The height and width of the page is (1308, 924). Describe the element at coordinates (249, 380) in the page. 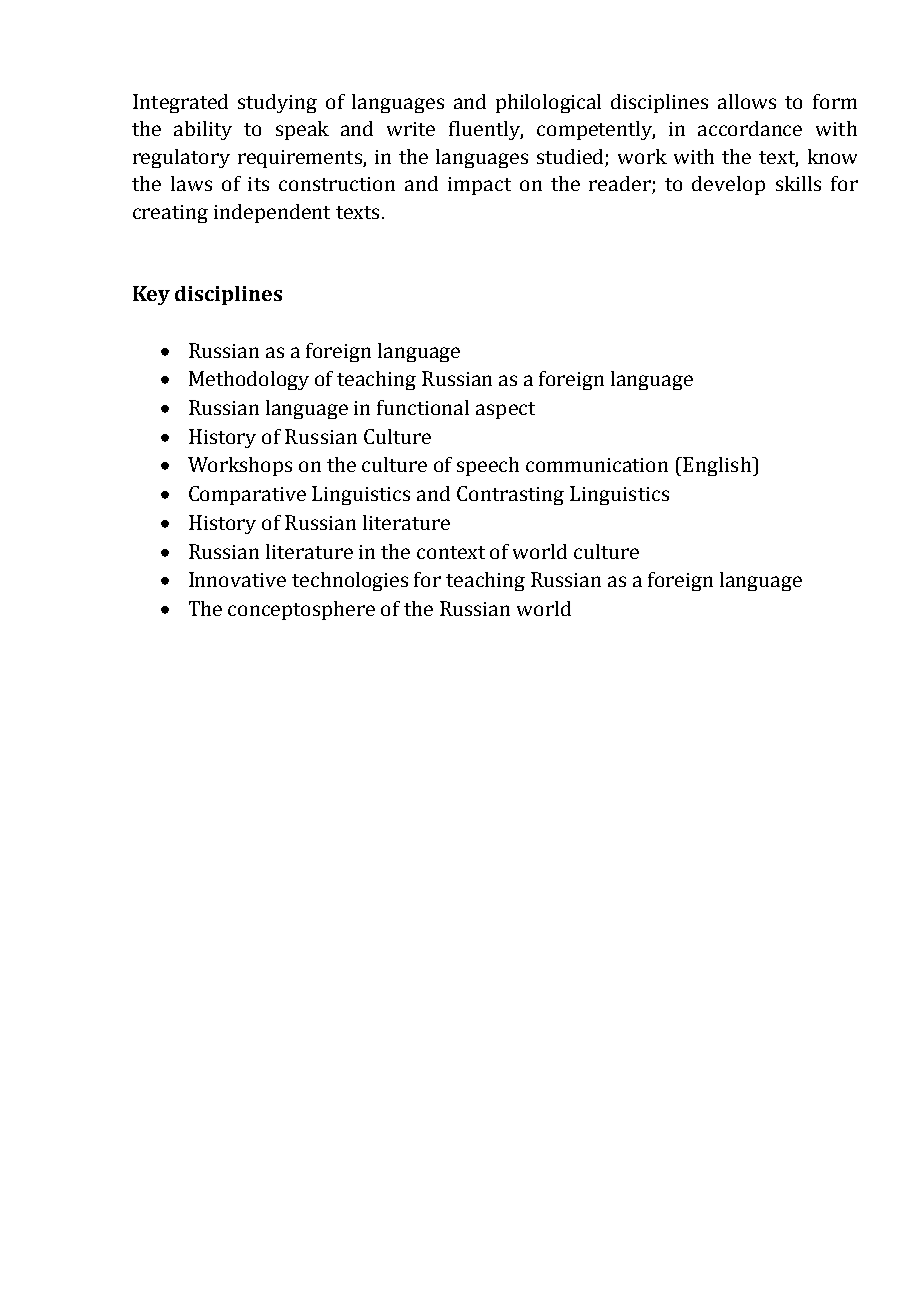

I see `Methodology` at that location.
